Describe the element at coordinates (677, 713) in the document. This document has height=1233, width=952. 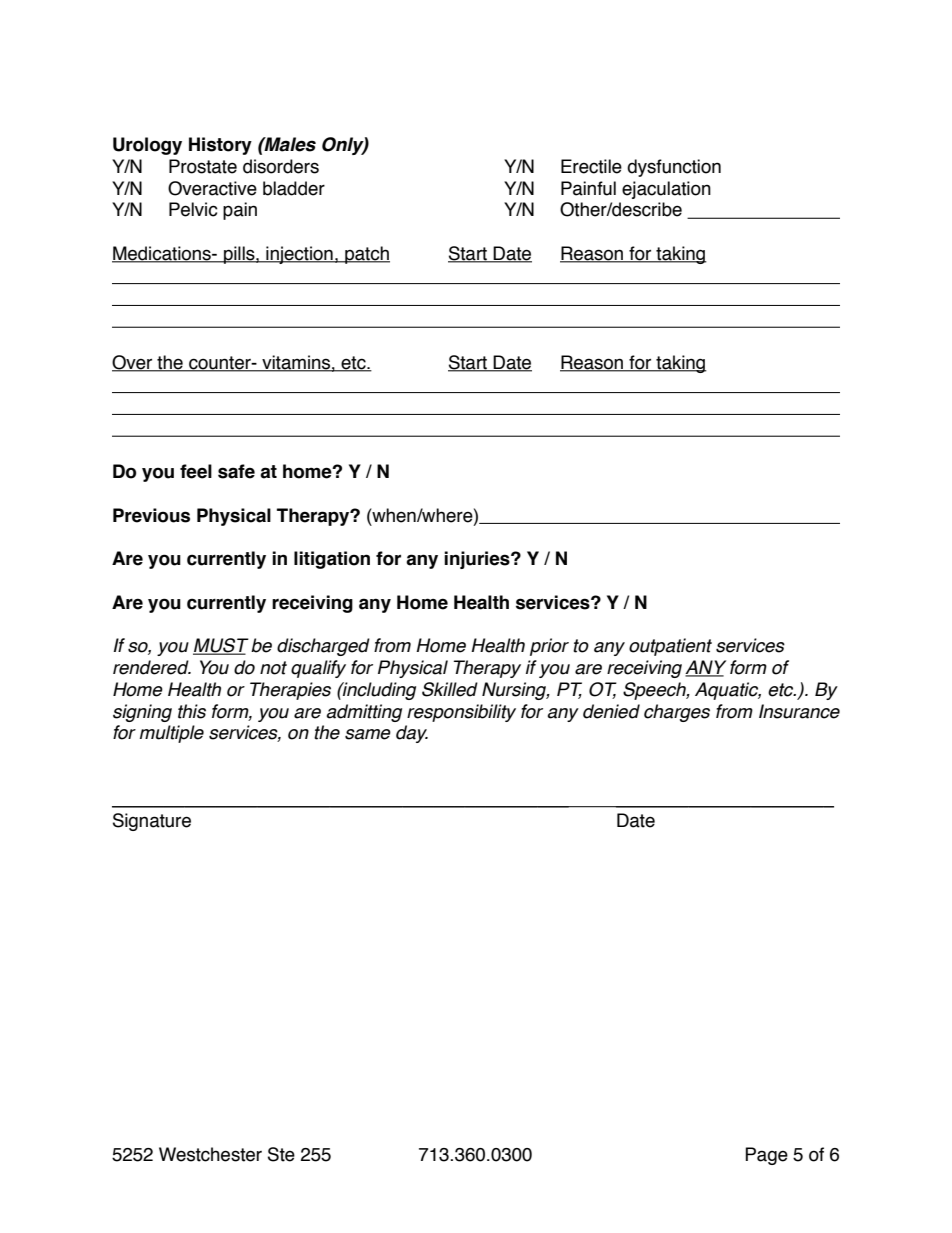
I see `charges` at that location.
